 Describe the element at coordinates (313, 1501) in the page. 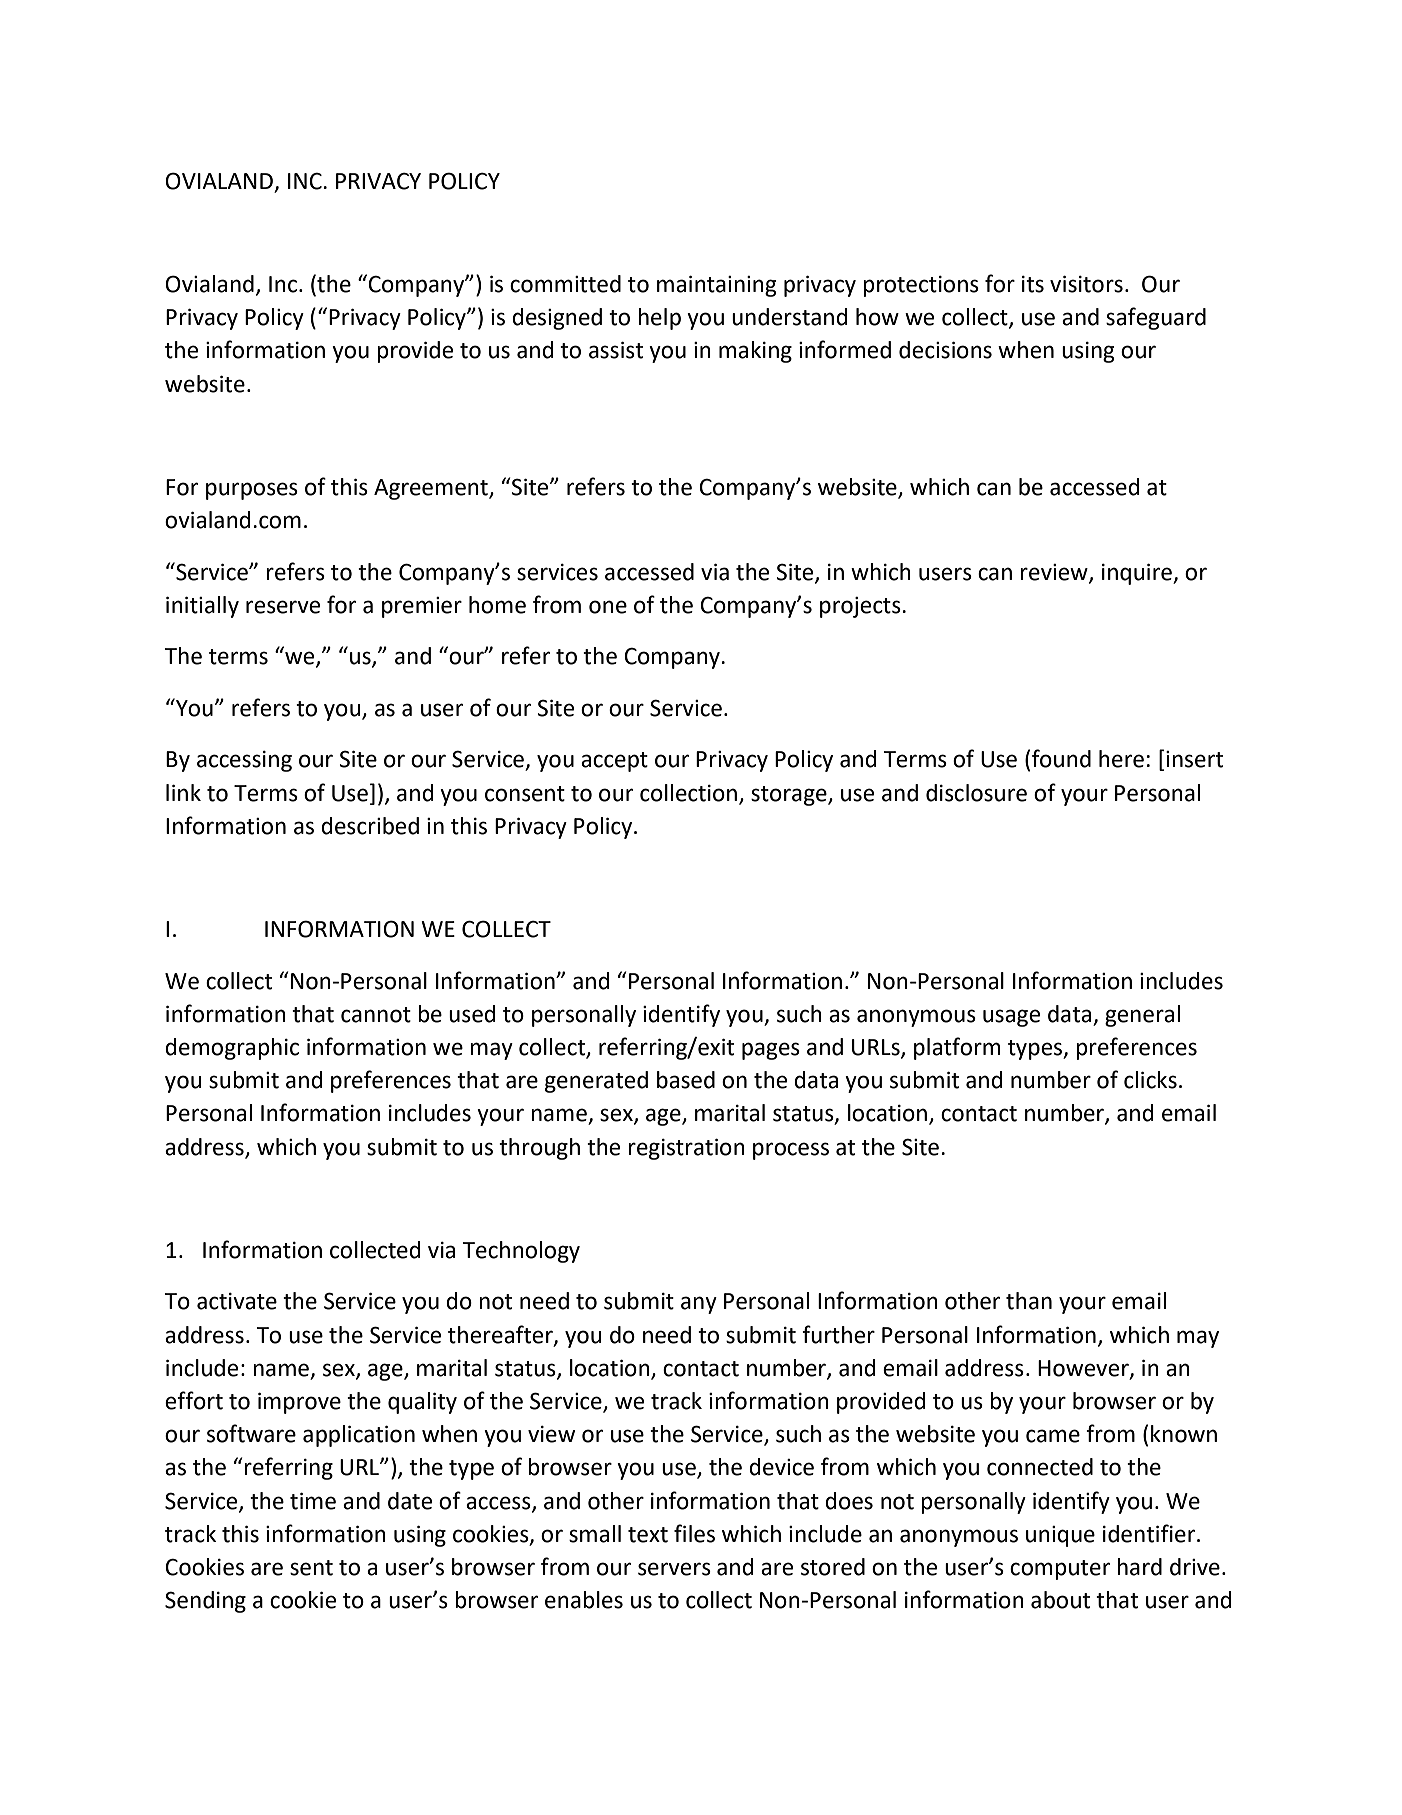

I see `time` at that location.
